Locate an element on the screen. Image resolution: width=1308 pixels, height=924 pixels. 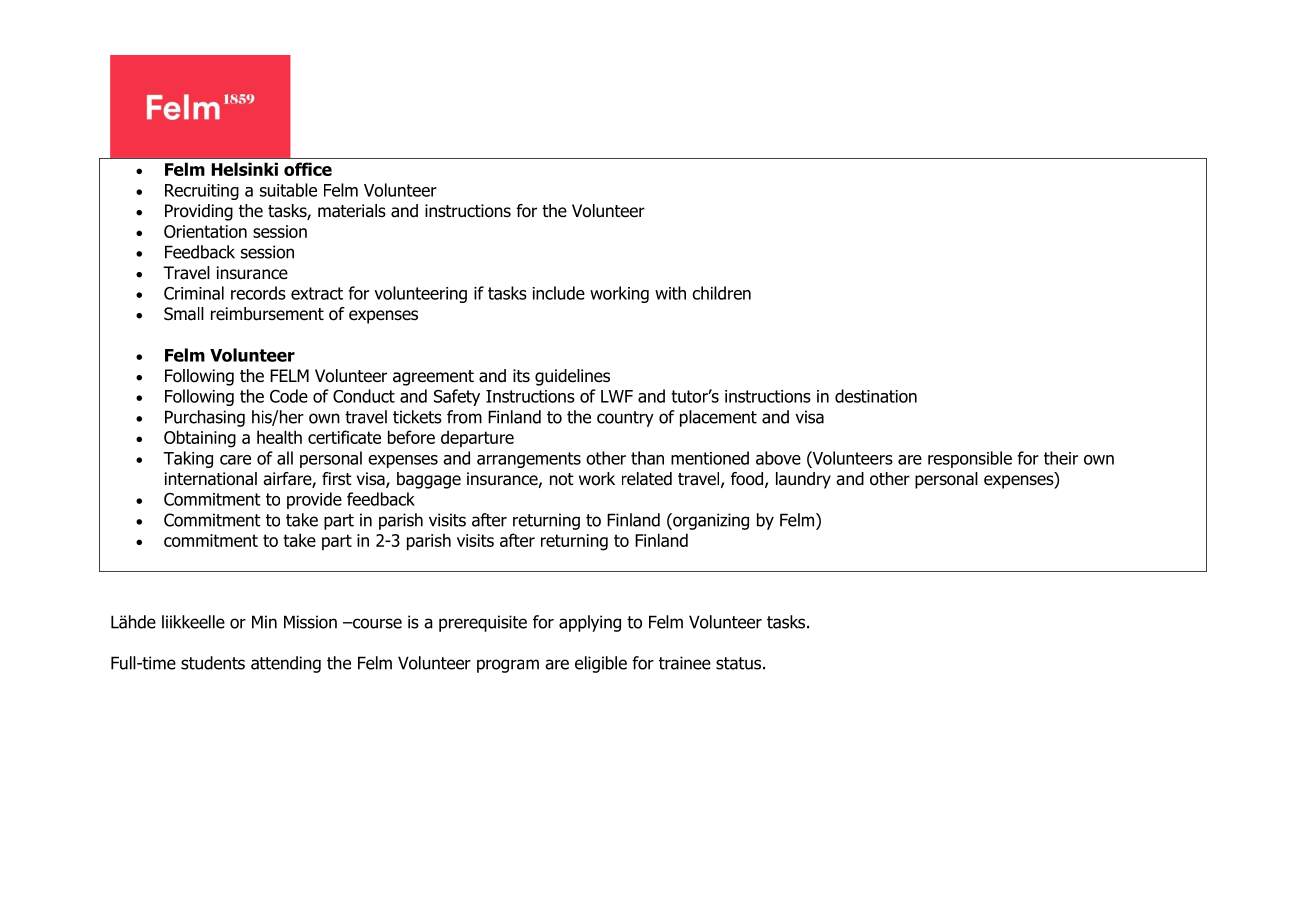
materials is located at coordinates (352, 211).
